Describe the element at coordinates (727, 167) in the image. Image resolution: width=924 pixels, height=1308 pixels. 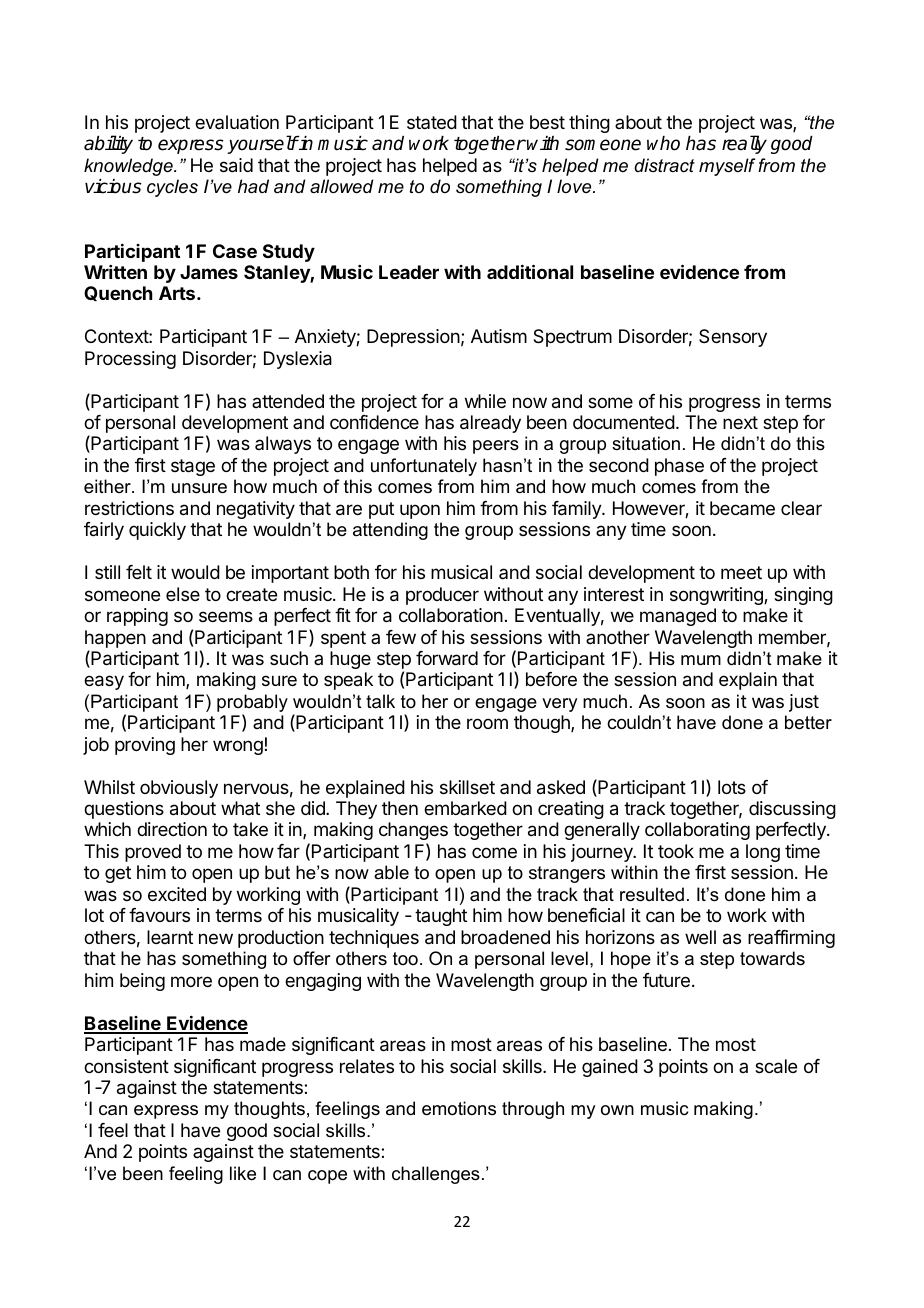
I see `myself` at that location.
